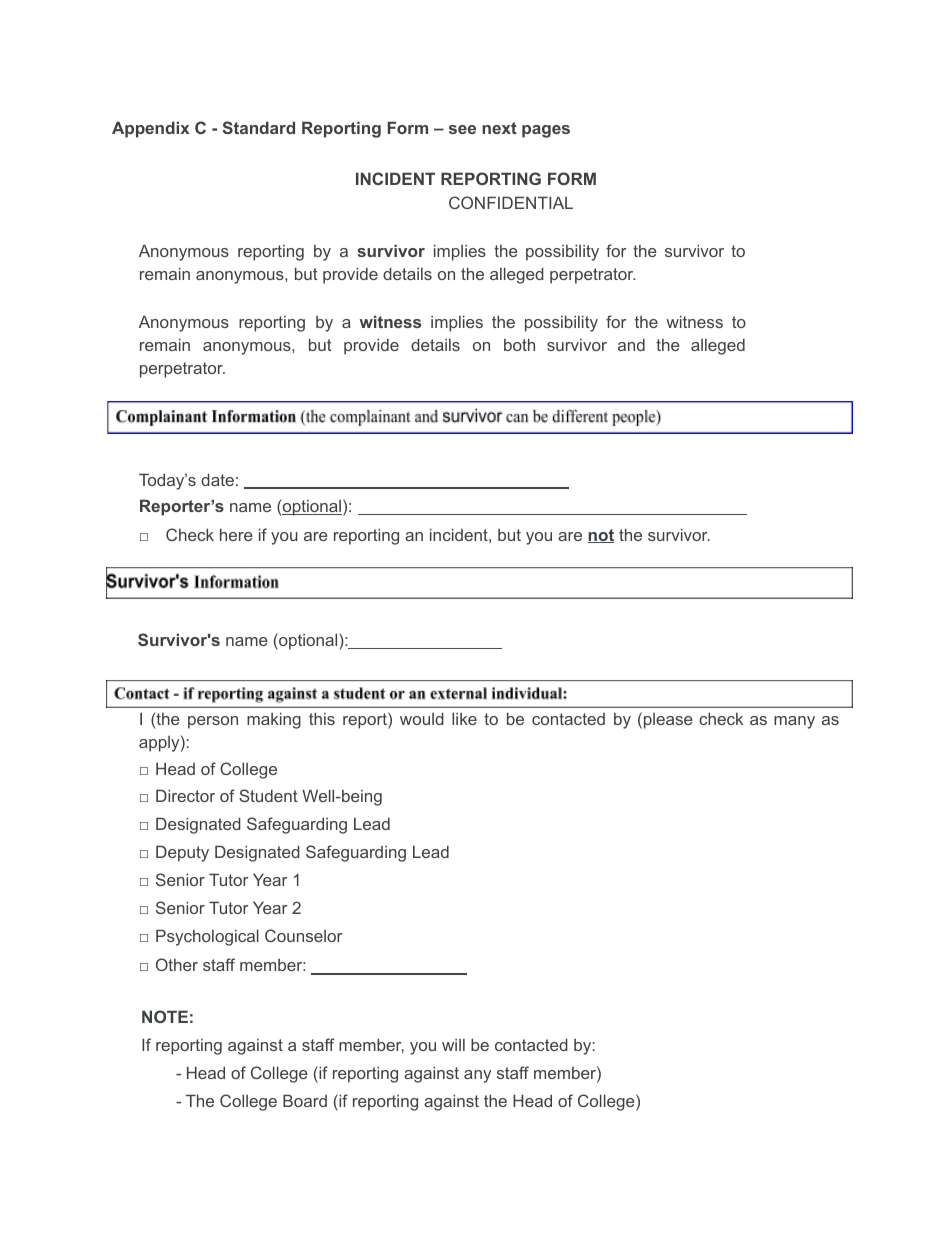 The width and height of the screenshot is (952, 1233). Describe the element at coordinates (546, 131) in the screenshot. I see `pages` at that location.
